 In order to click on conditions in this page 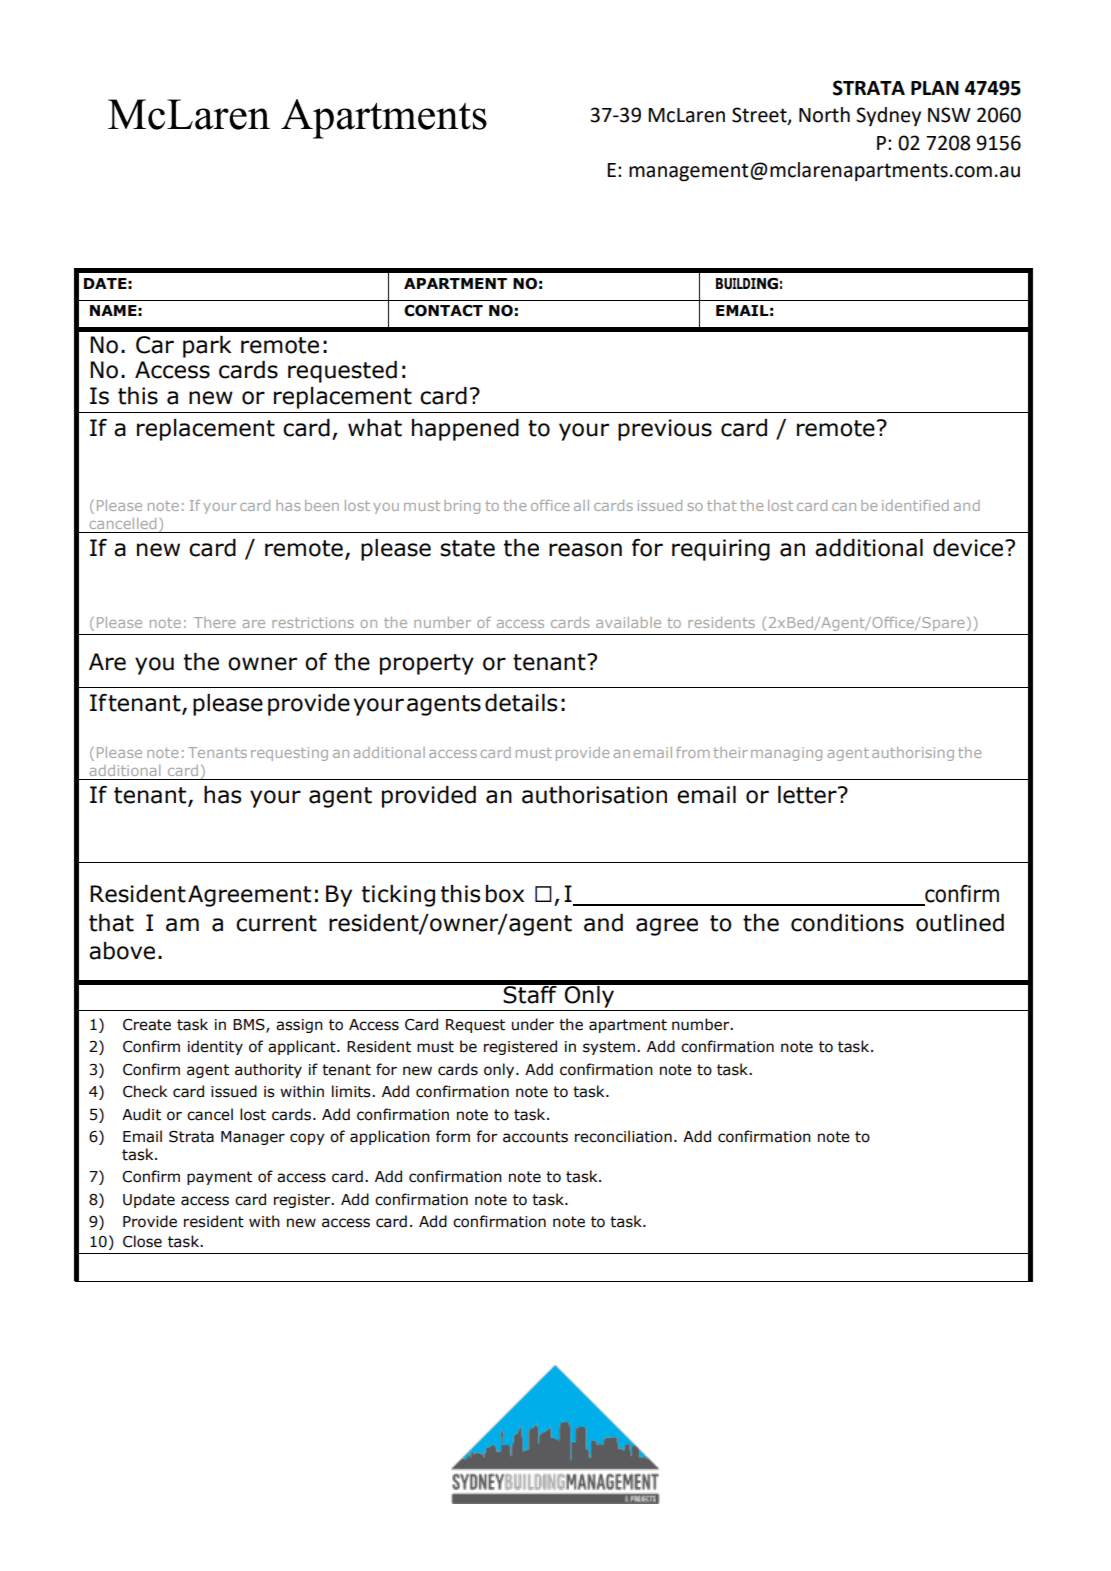, I will do `click(847, 923)`.
